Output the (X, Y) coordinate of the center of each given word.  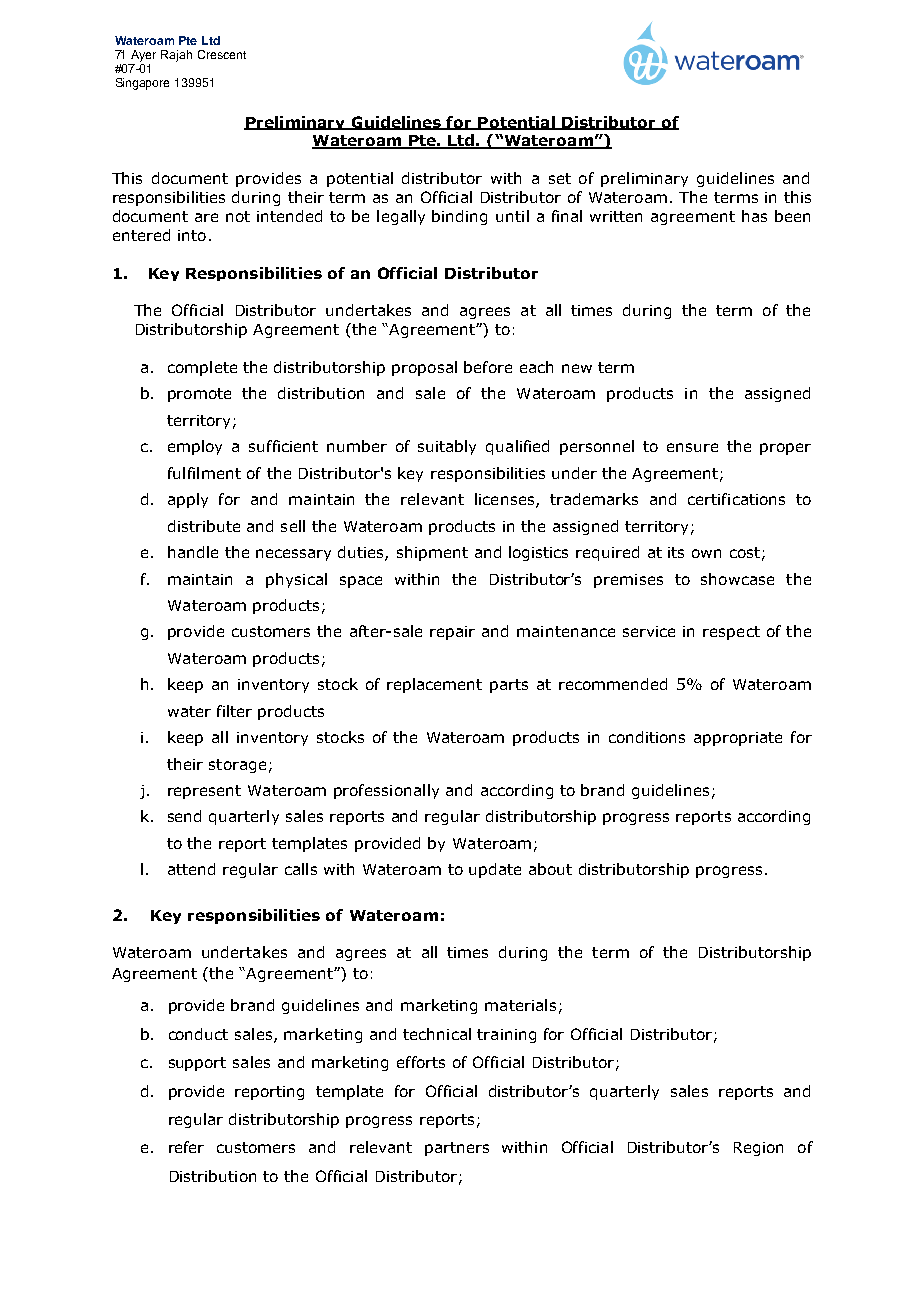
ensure (692, 447)
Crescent (222, 54)
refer (186, 1147)
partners (457, 1149)
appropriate (738, 739)
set (560, 178)
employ (195, 447)
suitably (447, 447)
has (754, 216)
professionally (386, 791)
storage (237, 766)
